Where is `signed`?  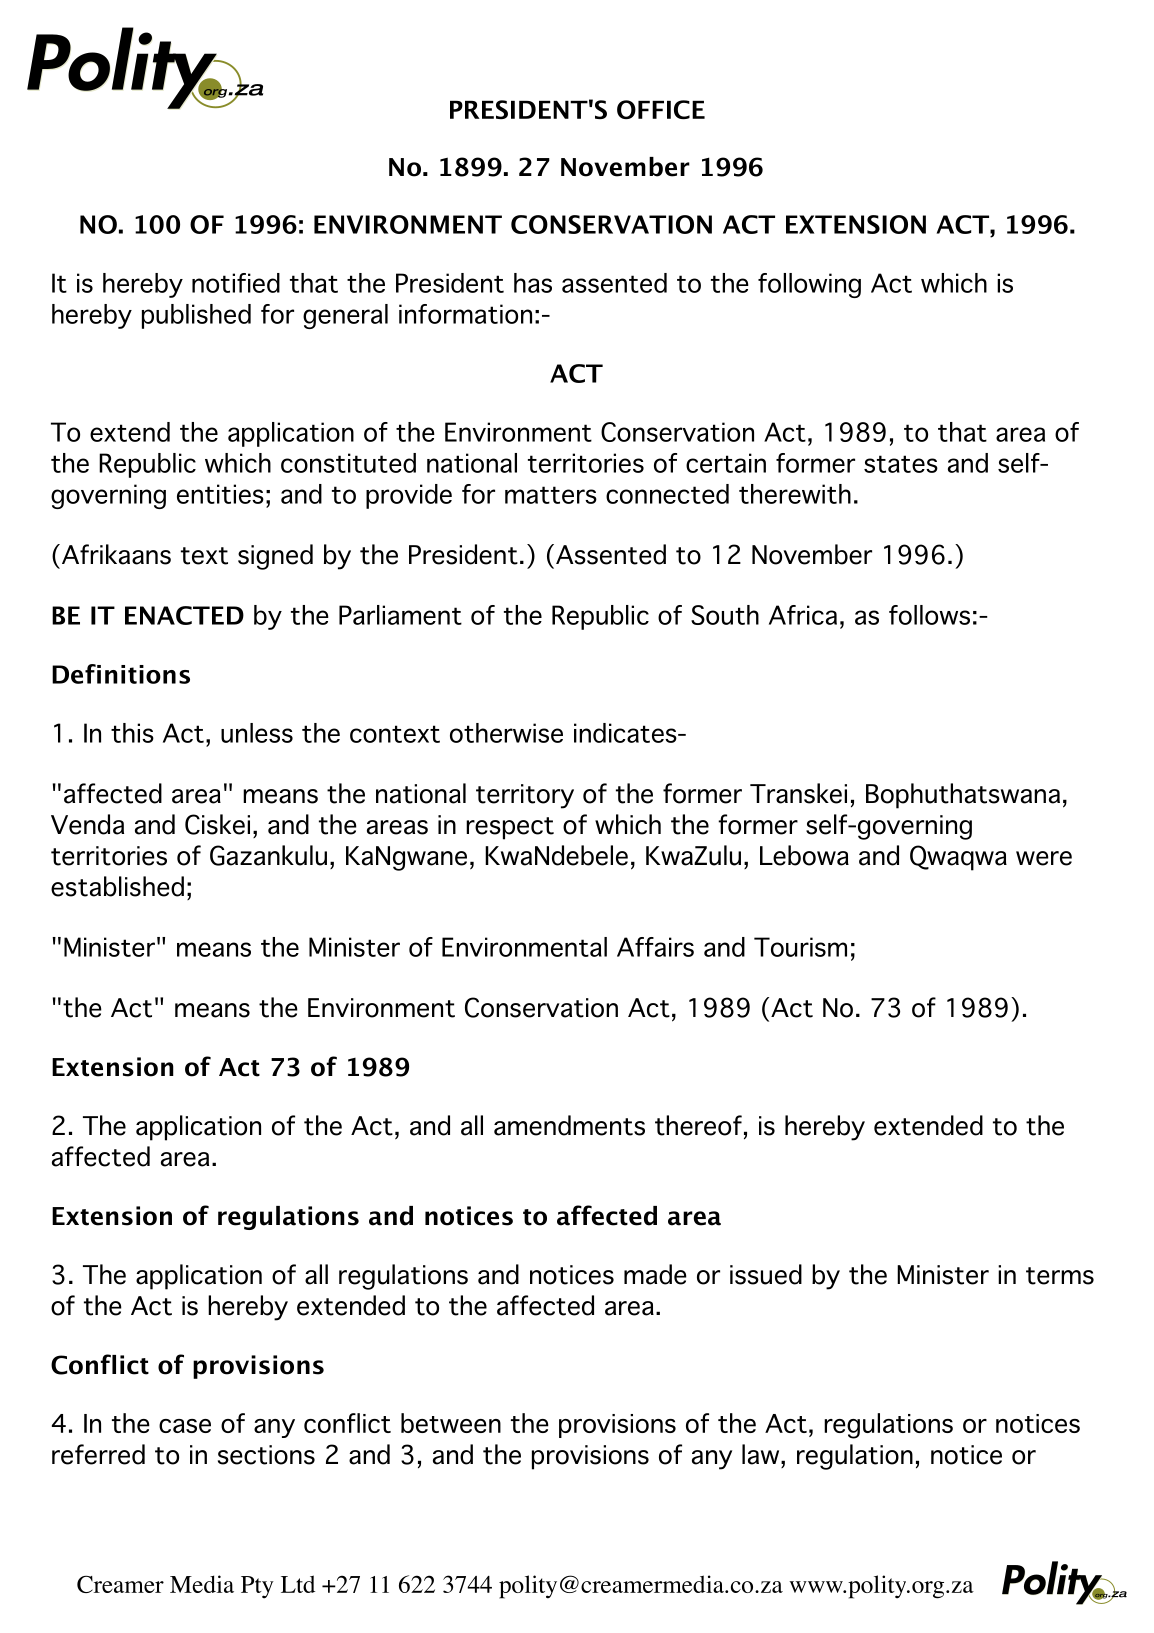 signed is located at coordinates (275, 557).
